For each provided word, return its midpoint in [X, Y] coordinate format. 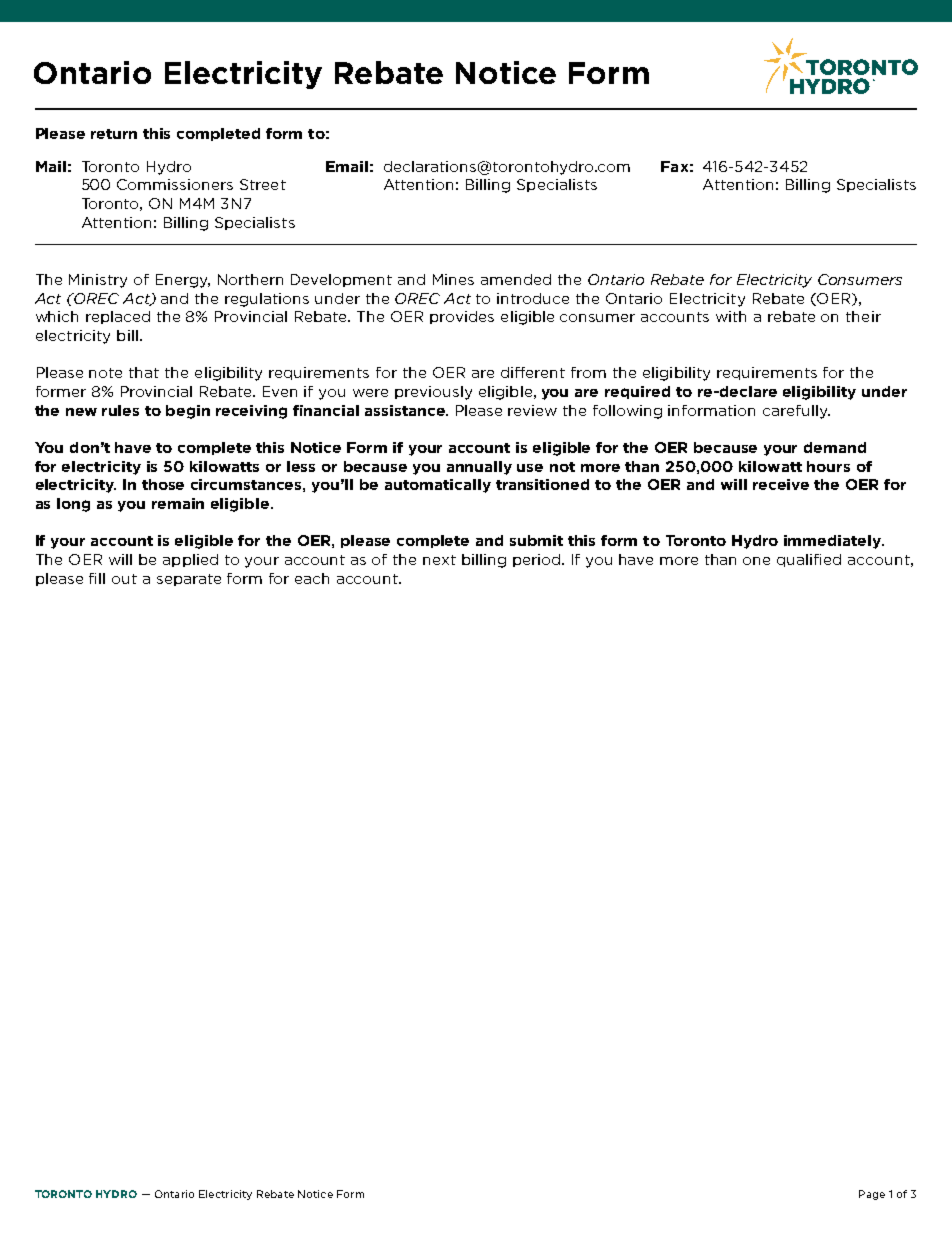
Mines [453, 279]
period [538, 560]
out [124, 579]
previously [433, 393]
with [731, 316]
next [439, 560]
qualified [809, 560]
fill [97, 578]
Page [872, 1195]
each [312, 578]
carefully [796, 412]
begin [188, 412]
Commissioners [175, 184]
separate [189, 580]
